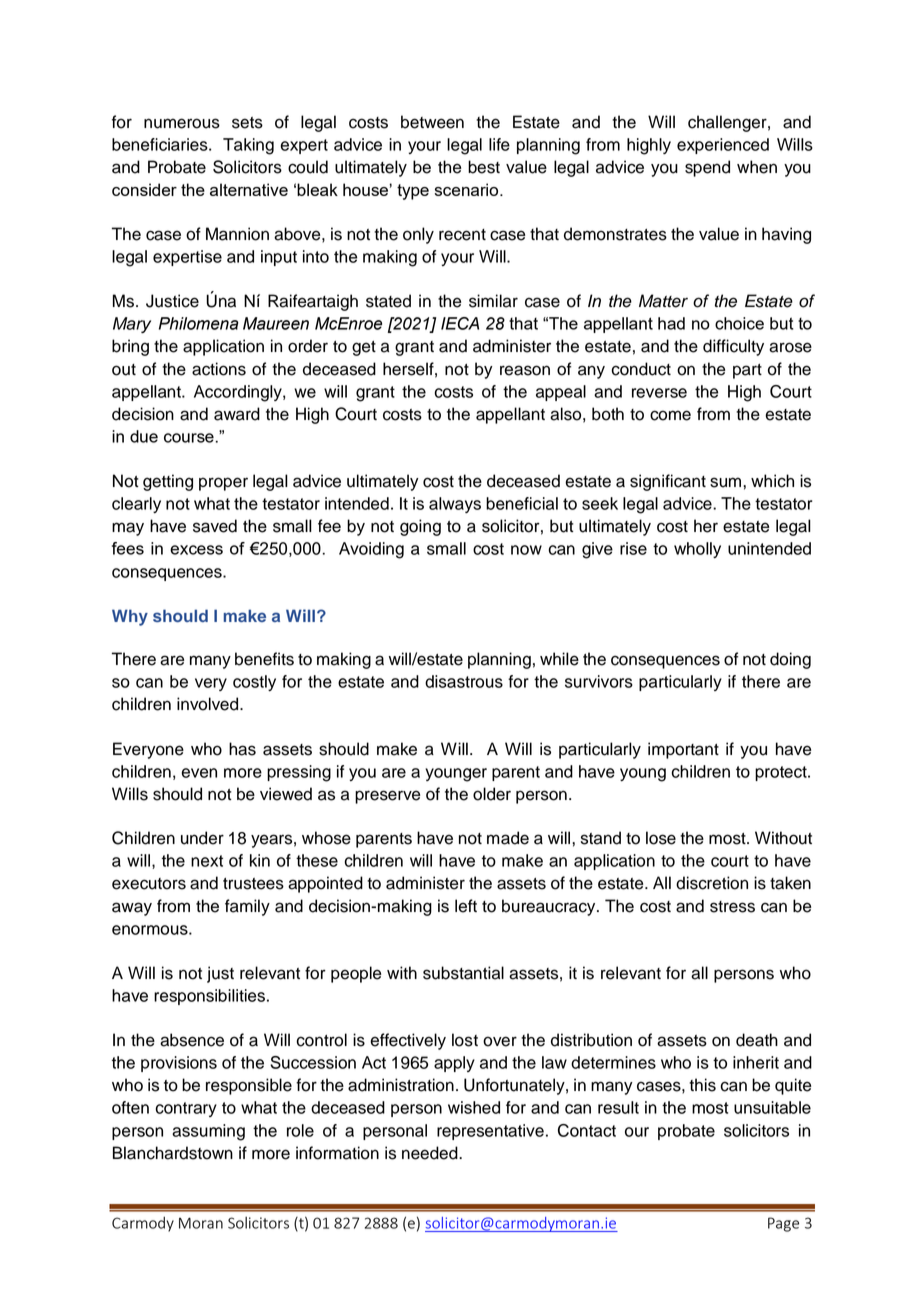 The height and width of the page is (1308, 924). I want to click on Taking, so click(248, 146).
